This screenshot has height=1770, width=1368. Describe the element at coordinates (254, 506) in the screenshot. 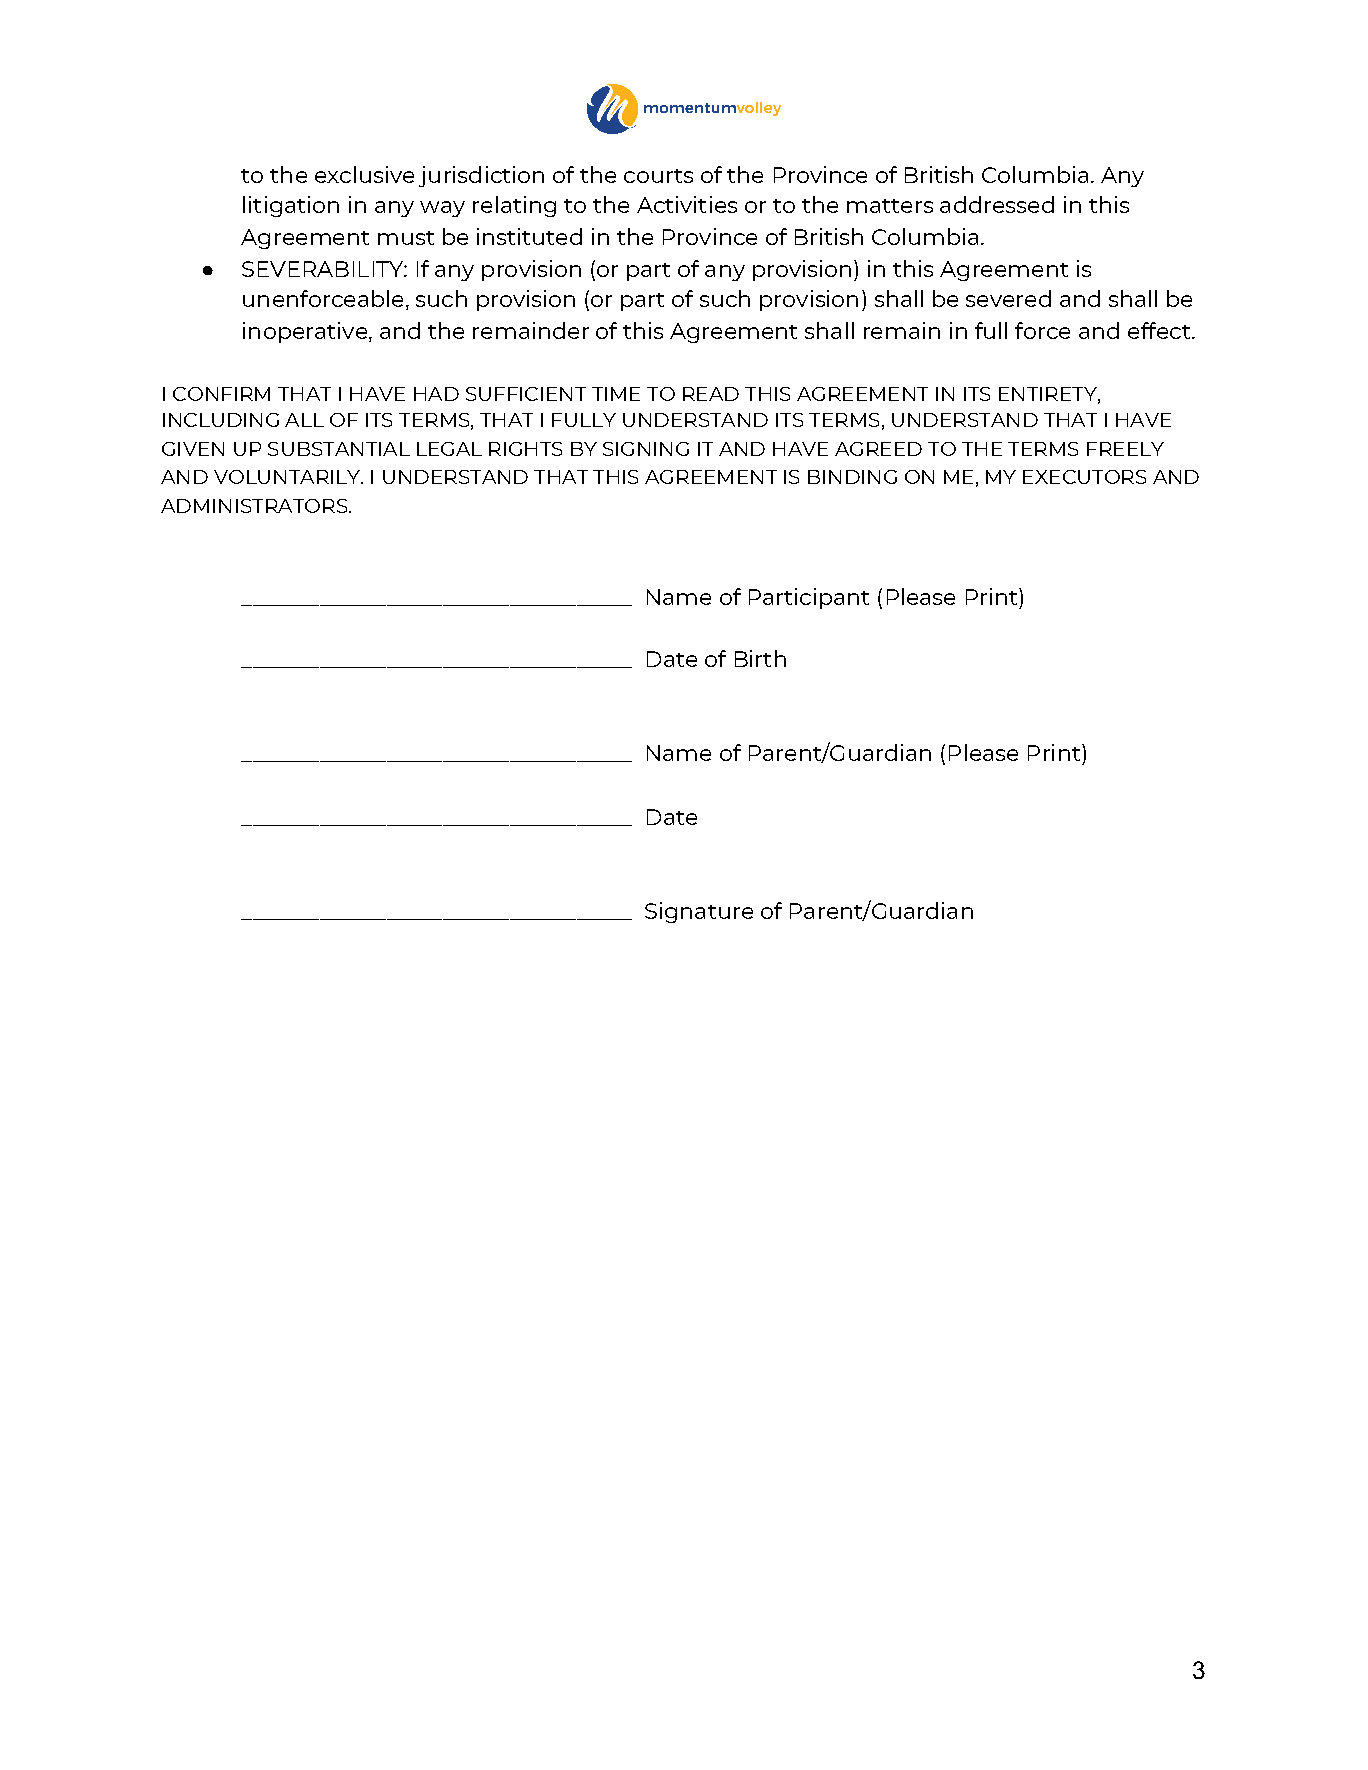

I see `ADMINISTRATORS` at that location.
